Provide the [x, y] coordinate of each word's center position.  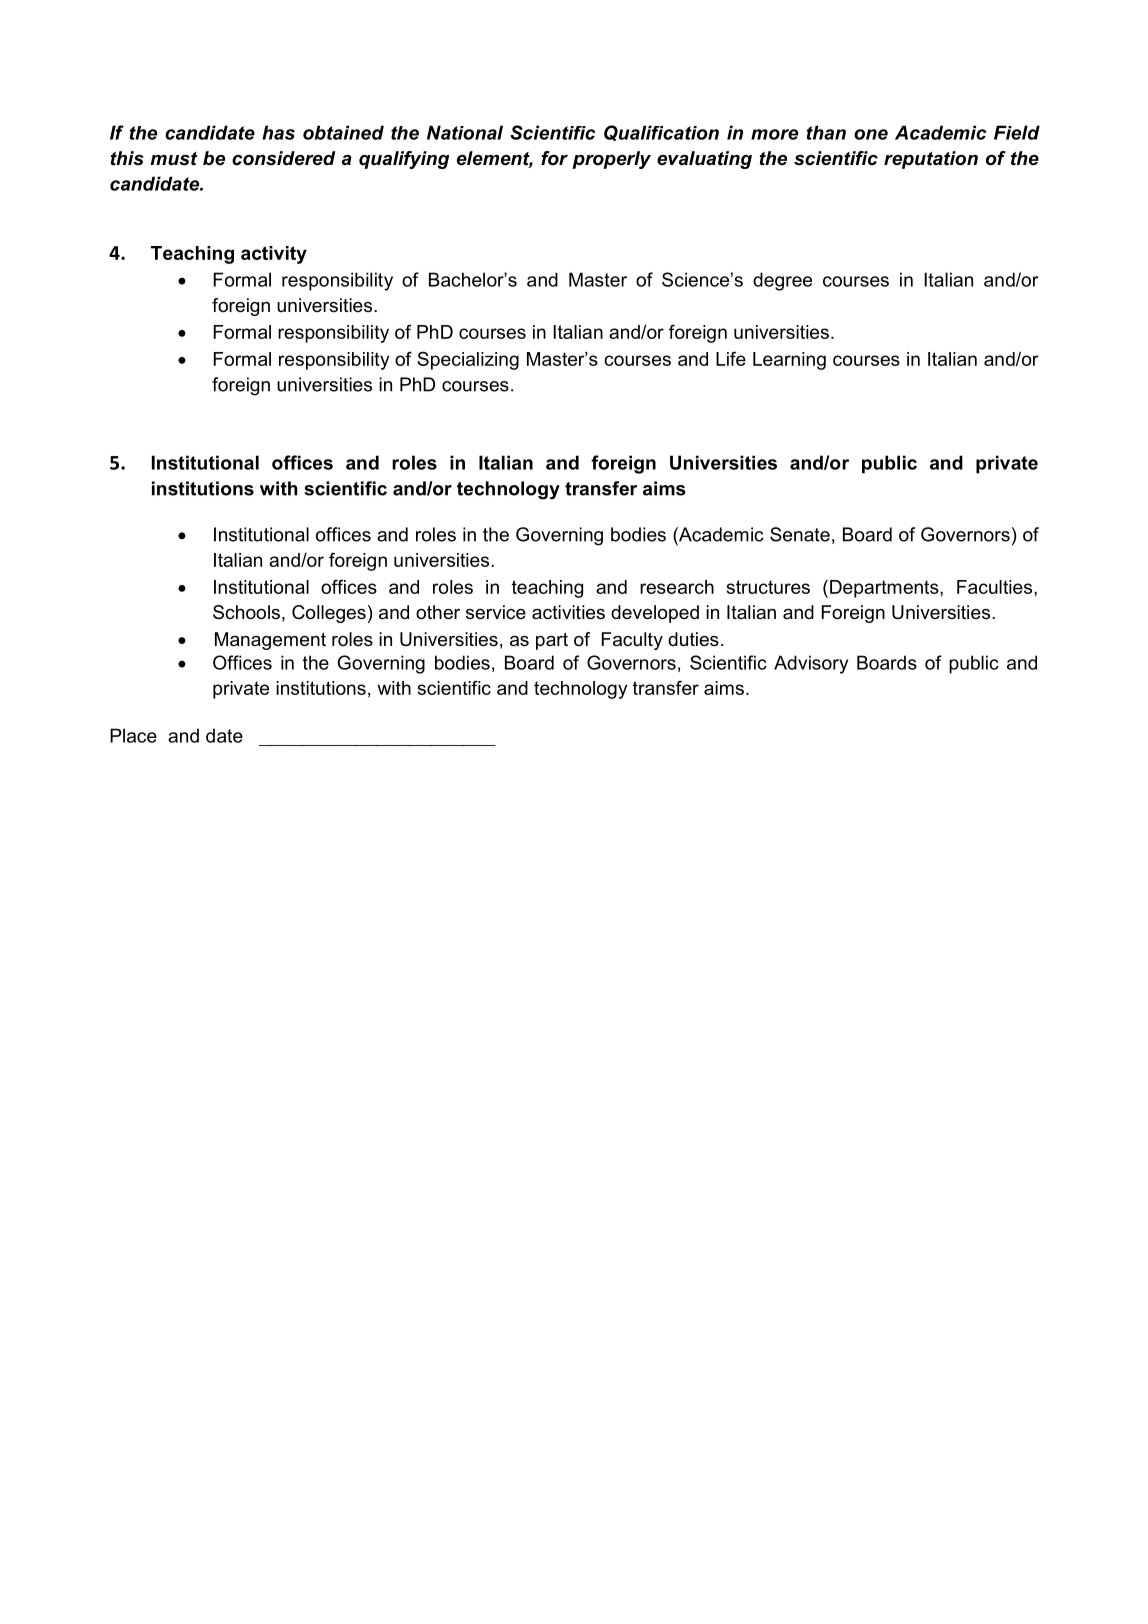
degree [782, 281]
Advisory [811, 664]
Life [731, 358]
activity [274, 255]
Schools [246, 612]
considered [284, 158]
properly [611, 160]
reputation [931, 160]
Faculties [994, 587]
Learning [789, 361]
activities [568, 612]
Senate [800, 534]
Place [133, 735]
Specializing [468, 361]
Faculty [632, 641]
